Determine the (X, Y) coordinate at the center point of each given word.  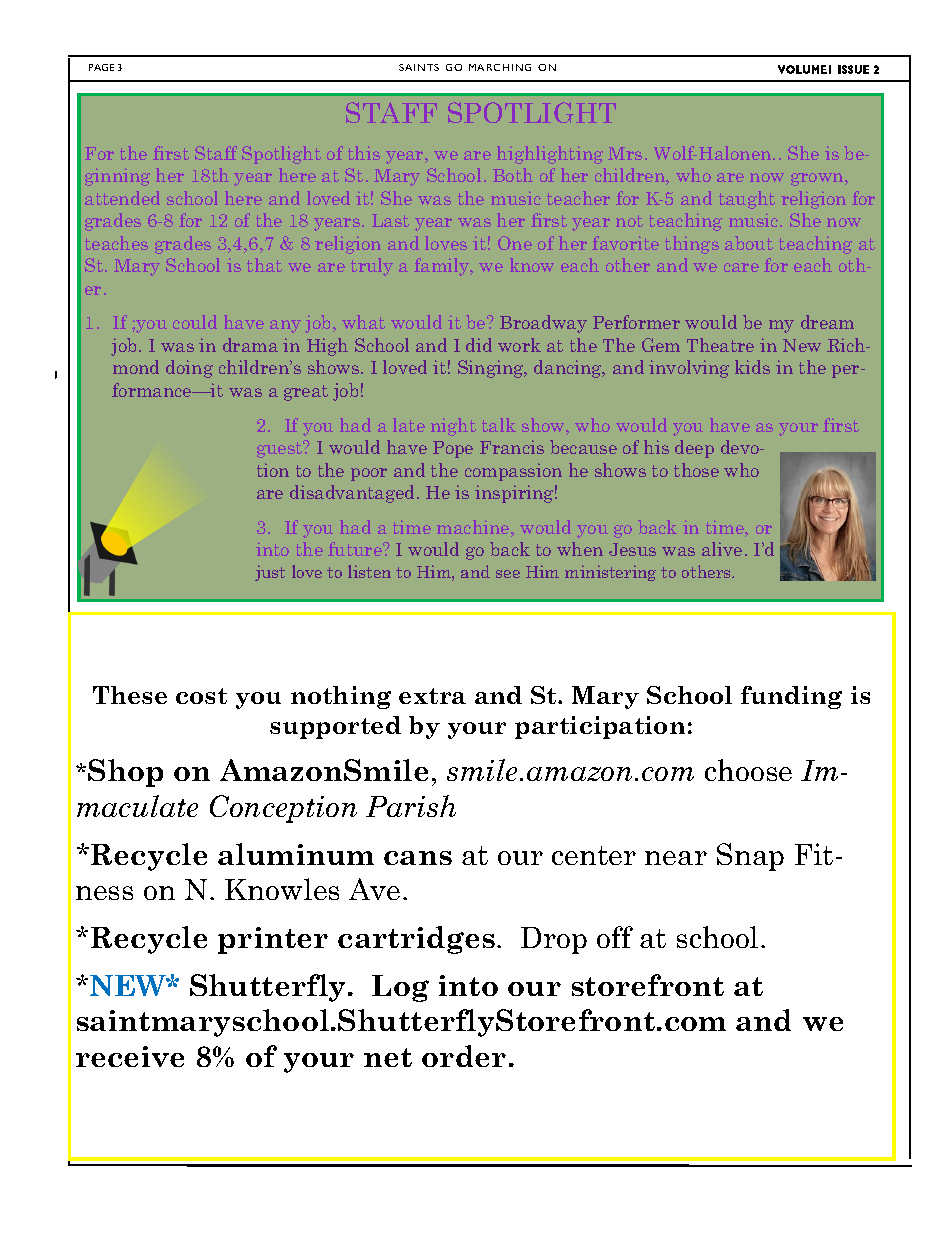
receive (130, 1056)
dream (827, 322)
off (615, 937)
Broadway (543, 324)
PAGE (101, 67)
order (464, 1056)
